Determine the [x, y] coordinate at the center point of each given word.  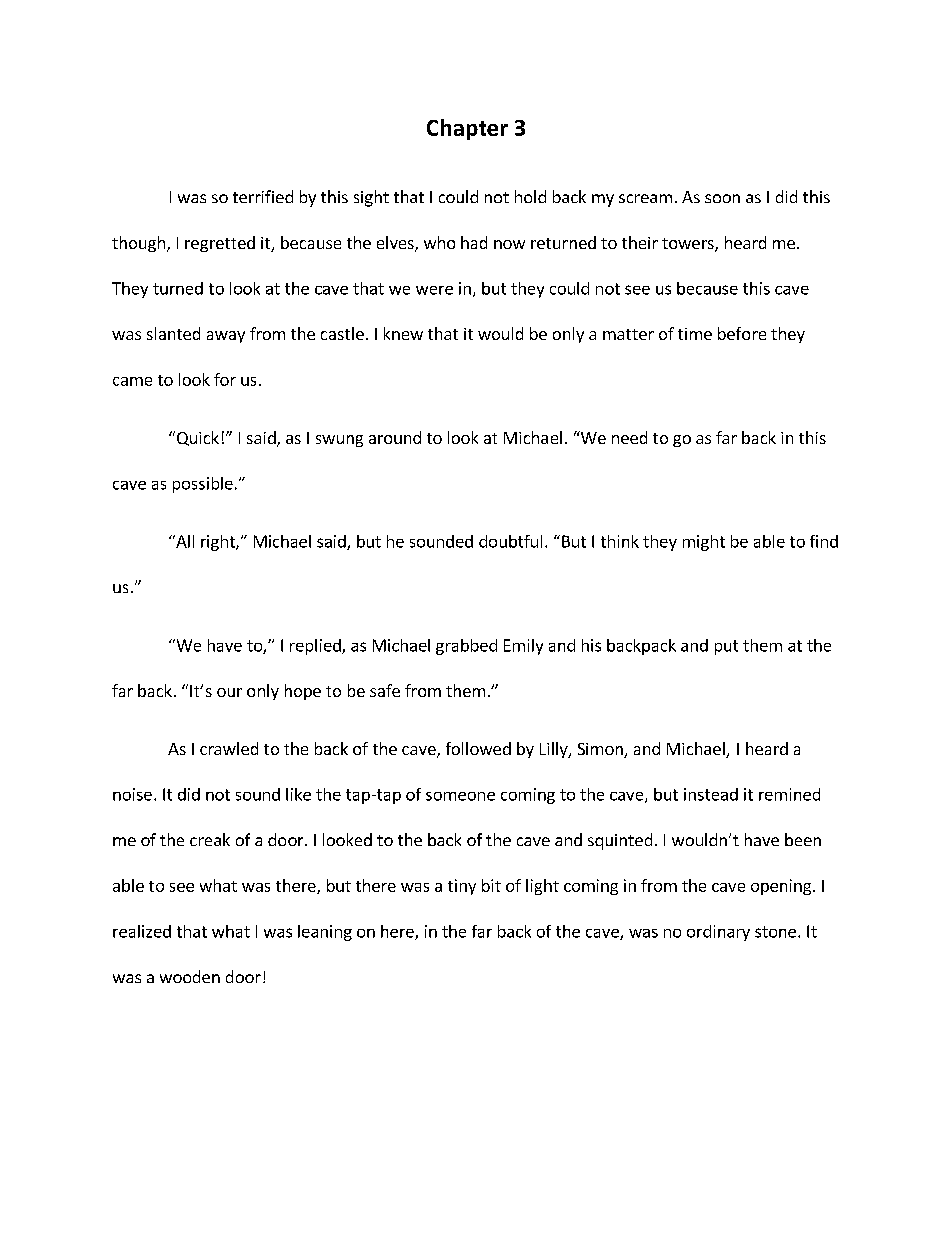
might [704, 543]
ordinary [718, 933]
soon [722, 198]
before [742, 333]
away [226, 337]
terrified [263, 196]
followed [478, 748]
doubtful [510, 541]
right [219, 543]
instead [711, 794]
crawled [229, 748]
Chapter [467, 129]
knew [403, 333]
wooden [190, 976]
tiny [462, 887]
